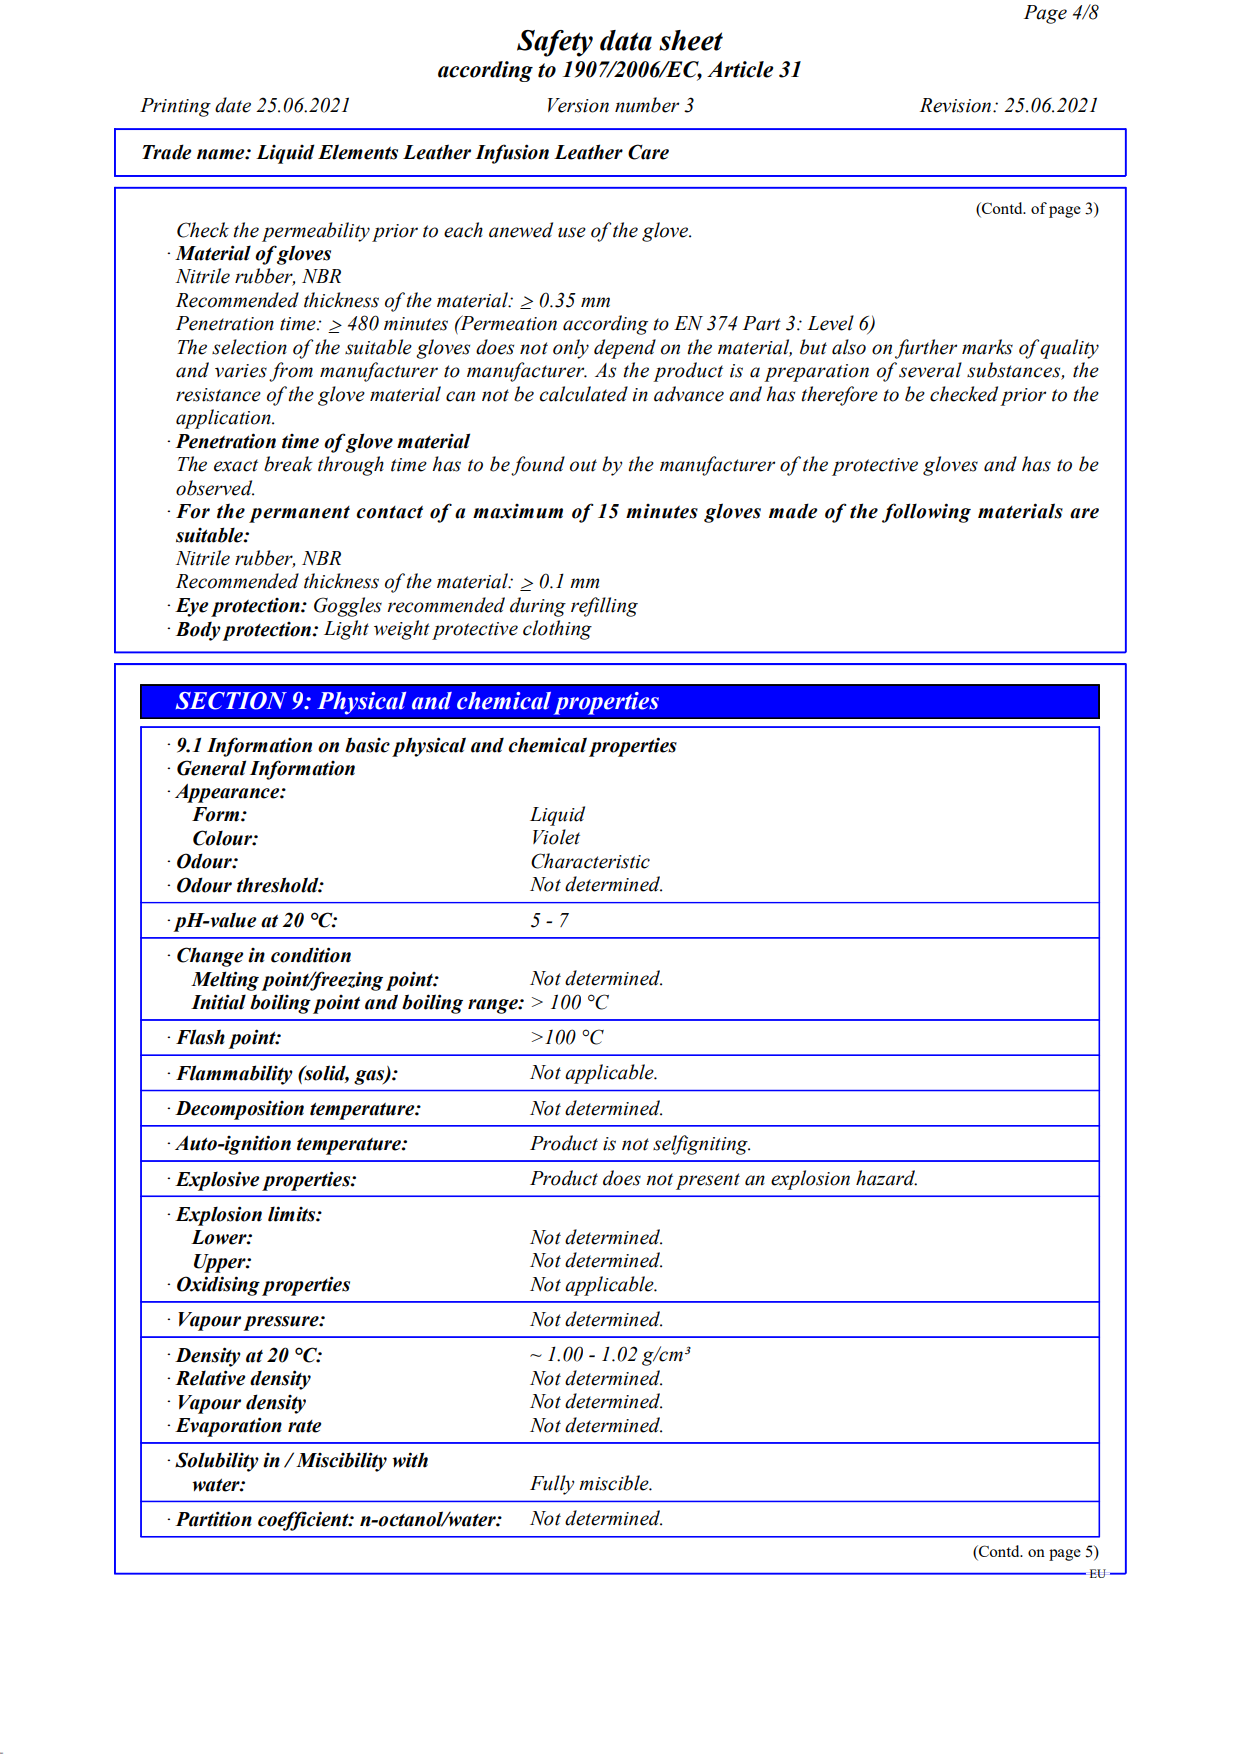 The width and height of the page is (1240, 1755). Describe the element at coordinates (583, 394) in the page. I see `calculated` at that location.
